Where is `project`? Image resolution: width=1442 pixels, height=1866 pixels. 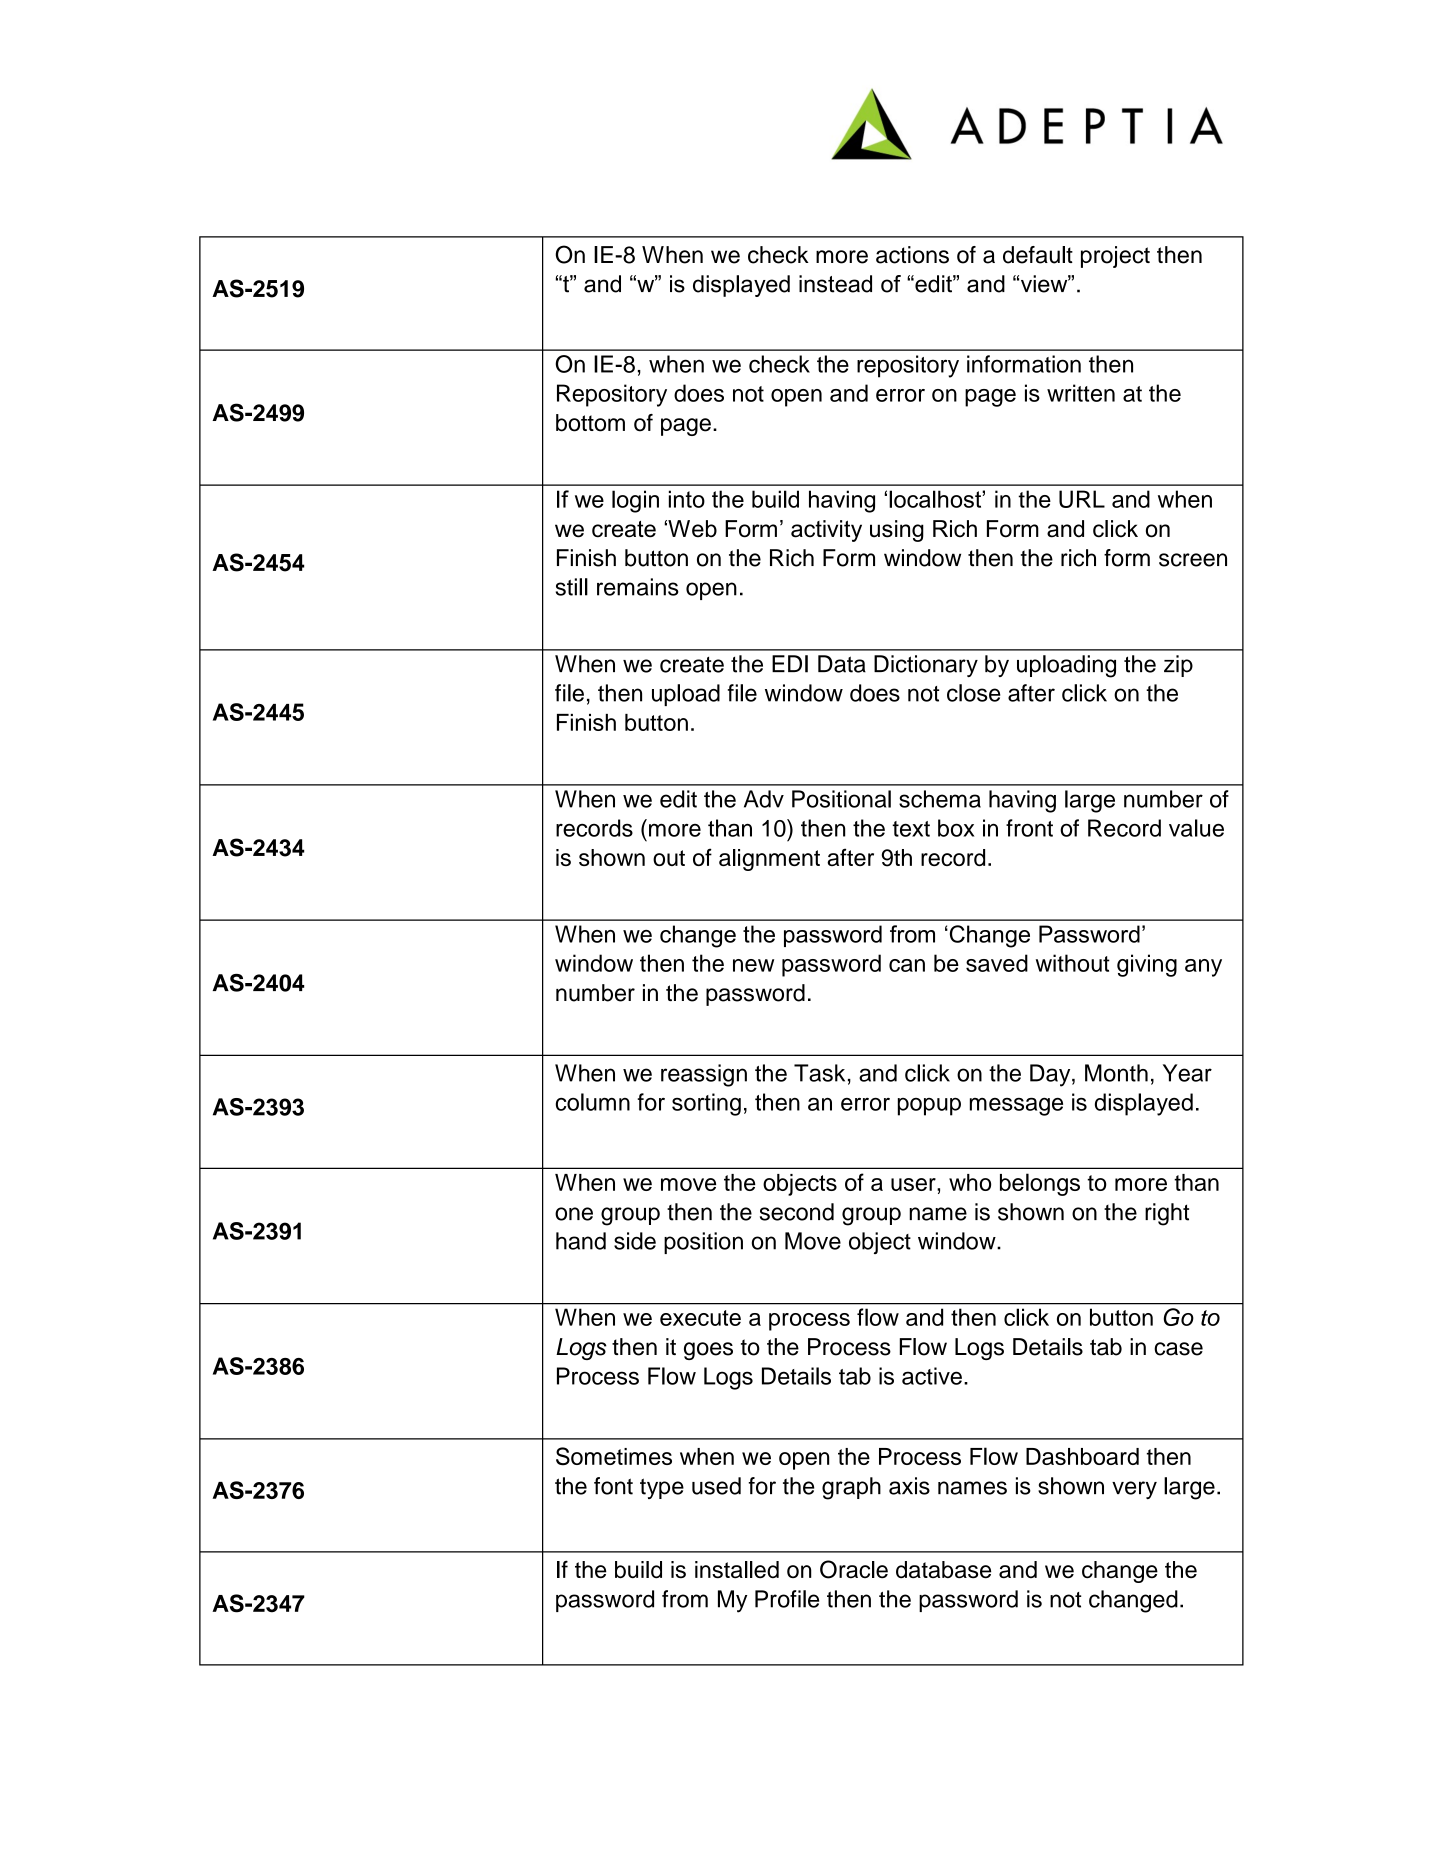
project is located at coordinates (1115, 257).
